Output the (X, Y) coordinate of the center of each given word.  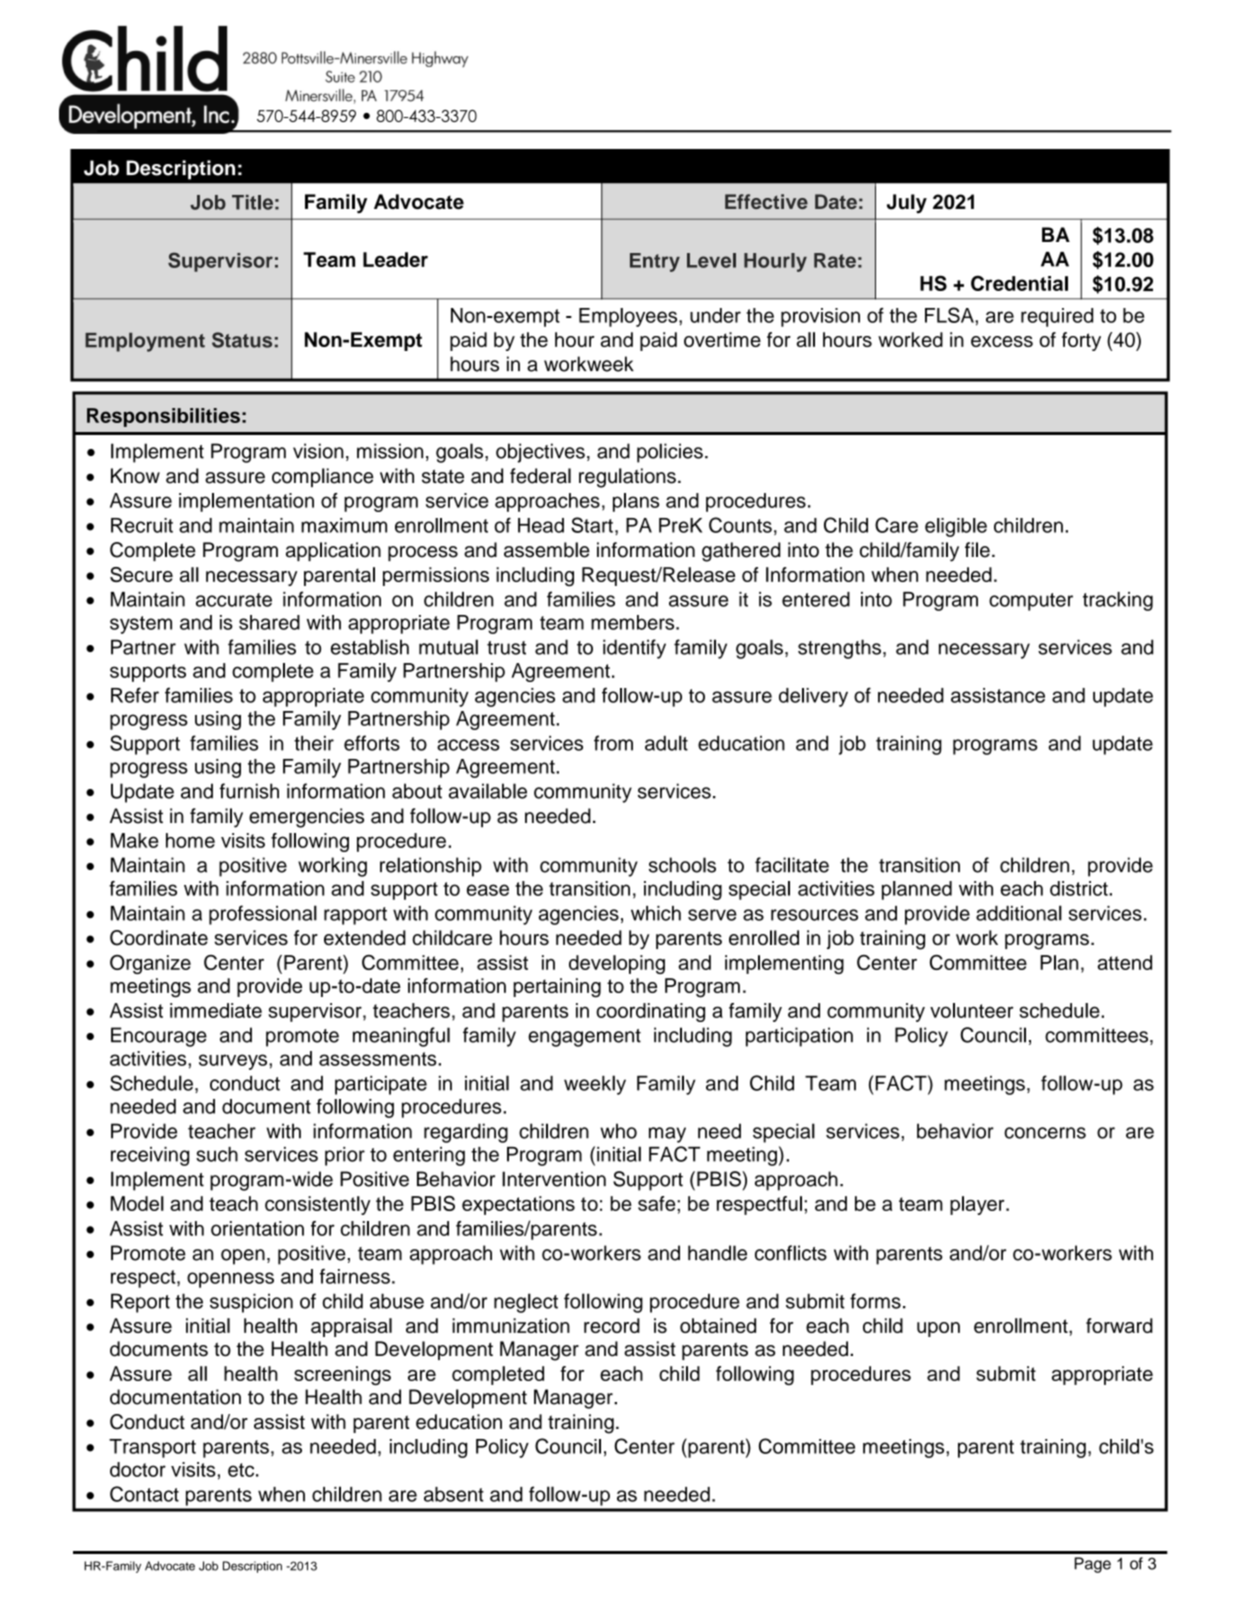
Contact (144, 1494)
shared (269, 622)
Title (252, 202)
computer (1031, 602)
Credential (1019, 283)
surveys (233, 1062)
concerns (1045, 1133)
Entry (655, 262)
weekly (595, 1085)
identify (634, 649)
